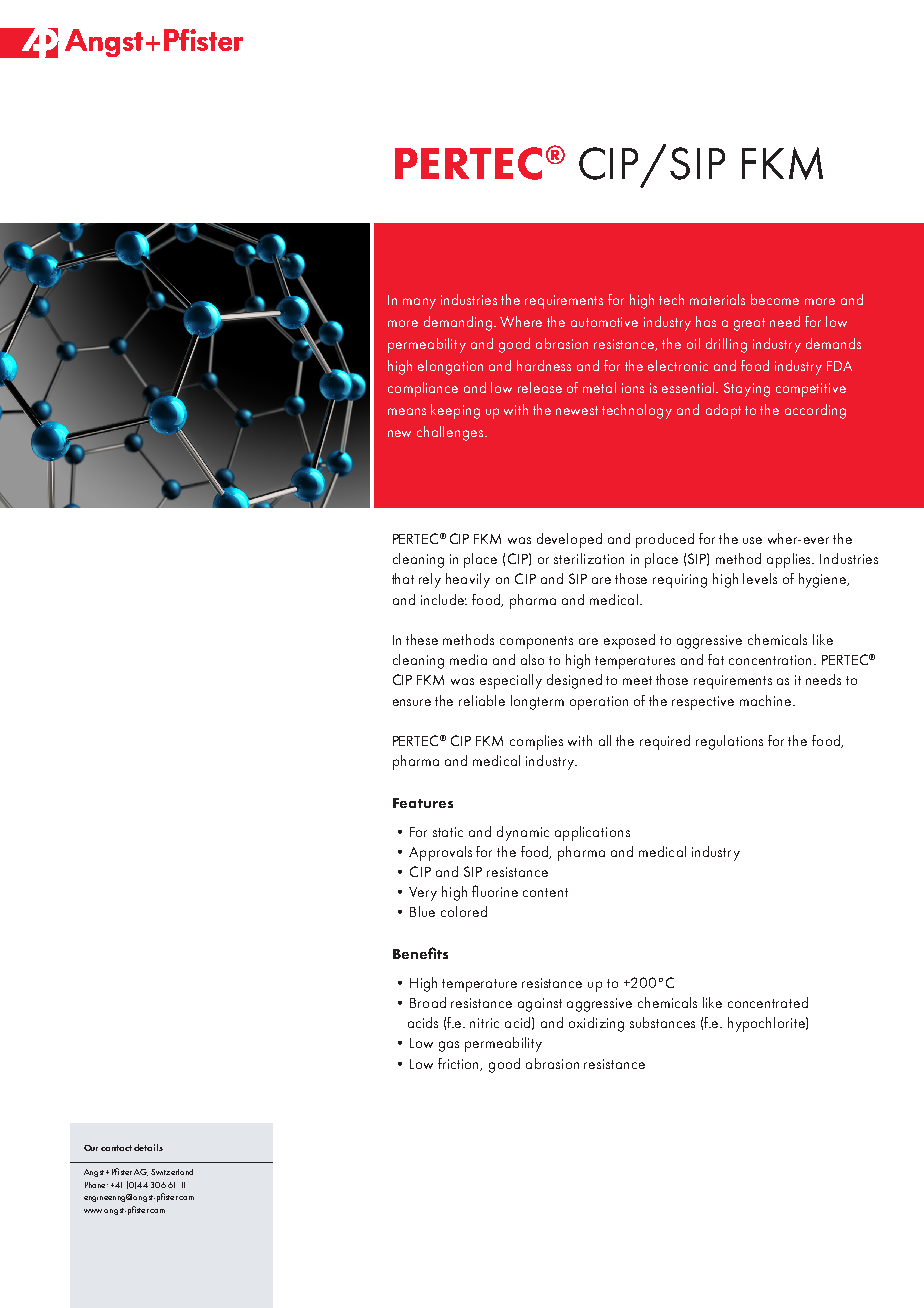 The height and width of the screenshot is (1308, 924). I want to click on Switzerland, so click(172, 1172).
